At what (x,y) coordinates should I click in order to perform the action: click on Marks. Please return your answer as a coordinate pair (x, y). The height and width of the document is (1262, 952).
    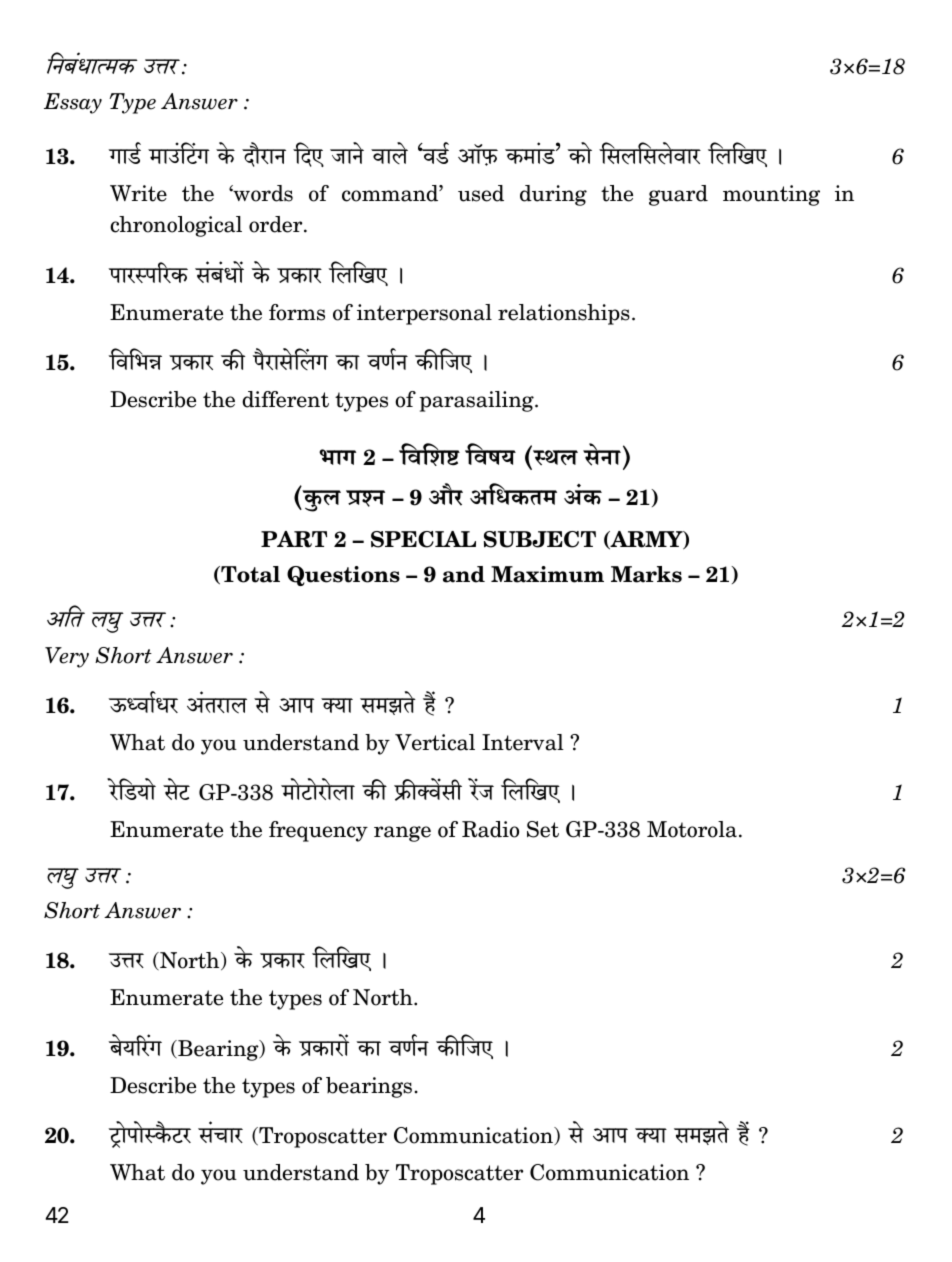
    Looking at the image, I should click on (646, 574).
